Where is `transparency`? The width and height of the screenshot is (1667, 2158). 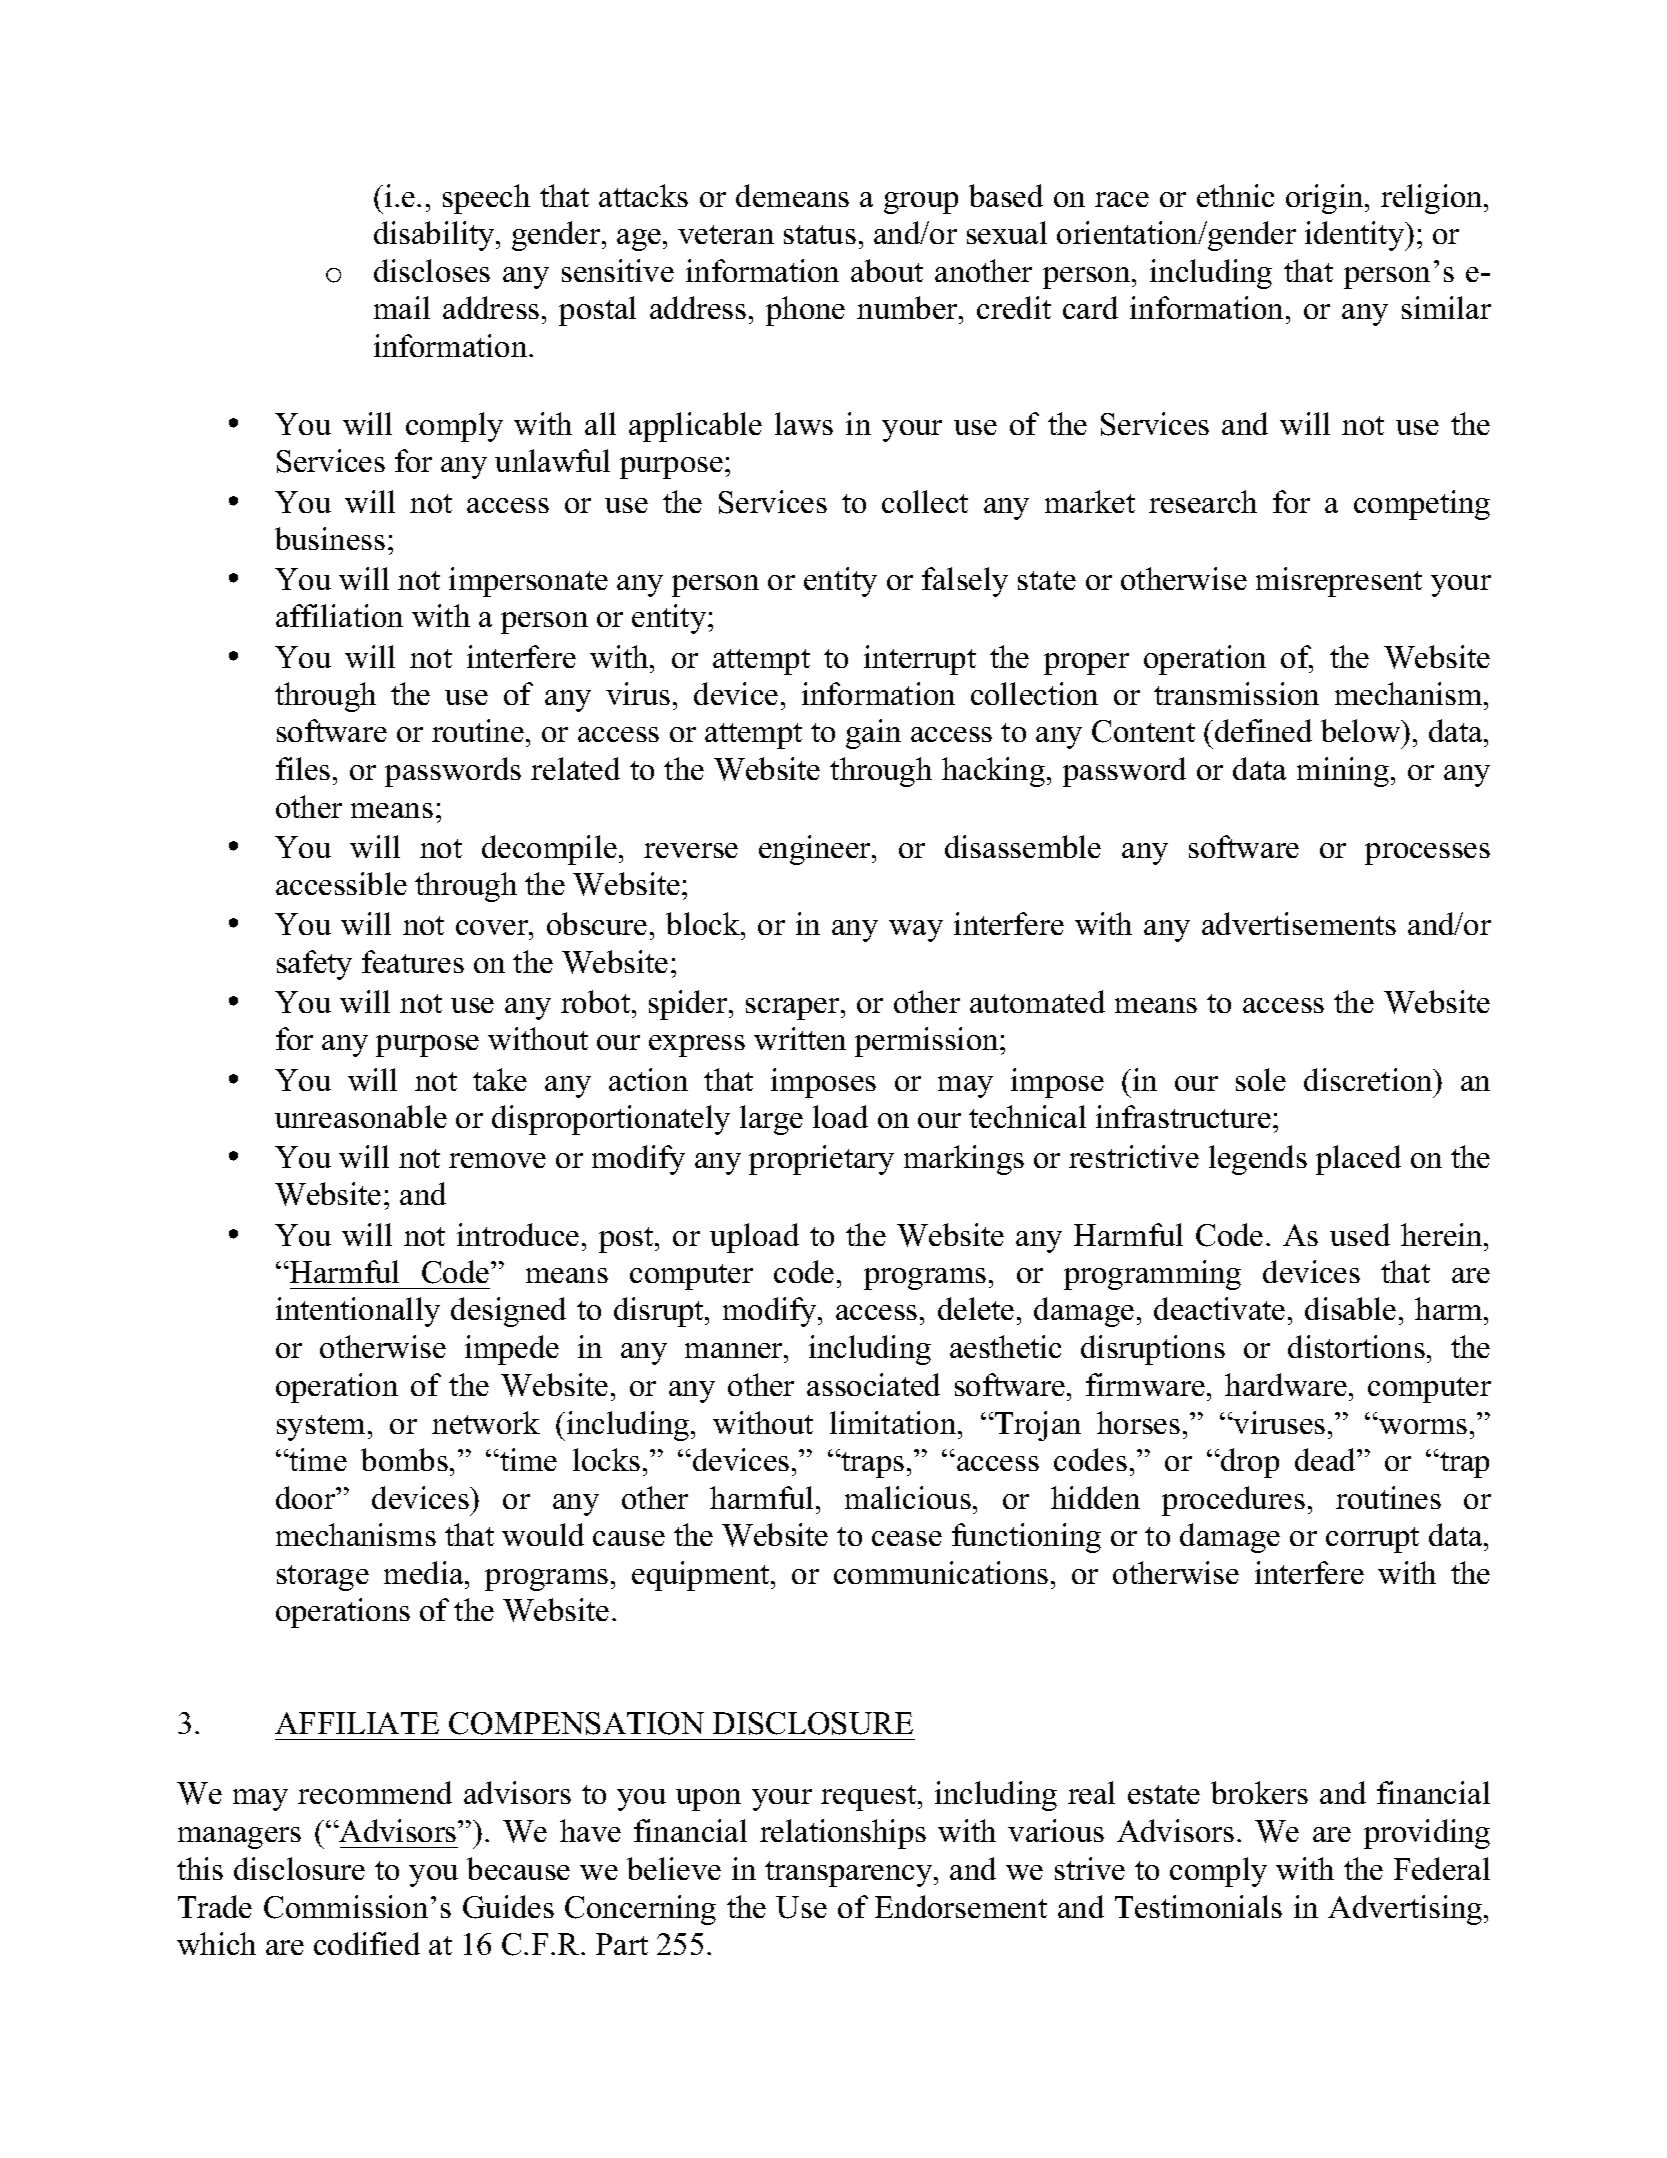 transparency is located at coordinates (850, 1874).
